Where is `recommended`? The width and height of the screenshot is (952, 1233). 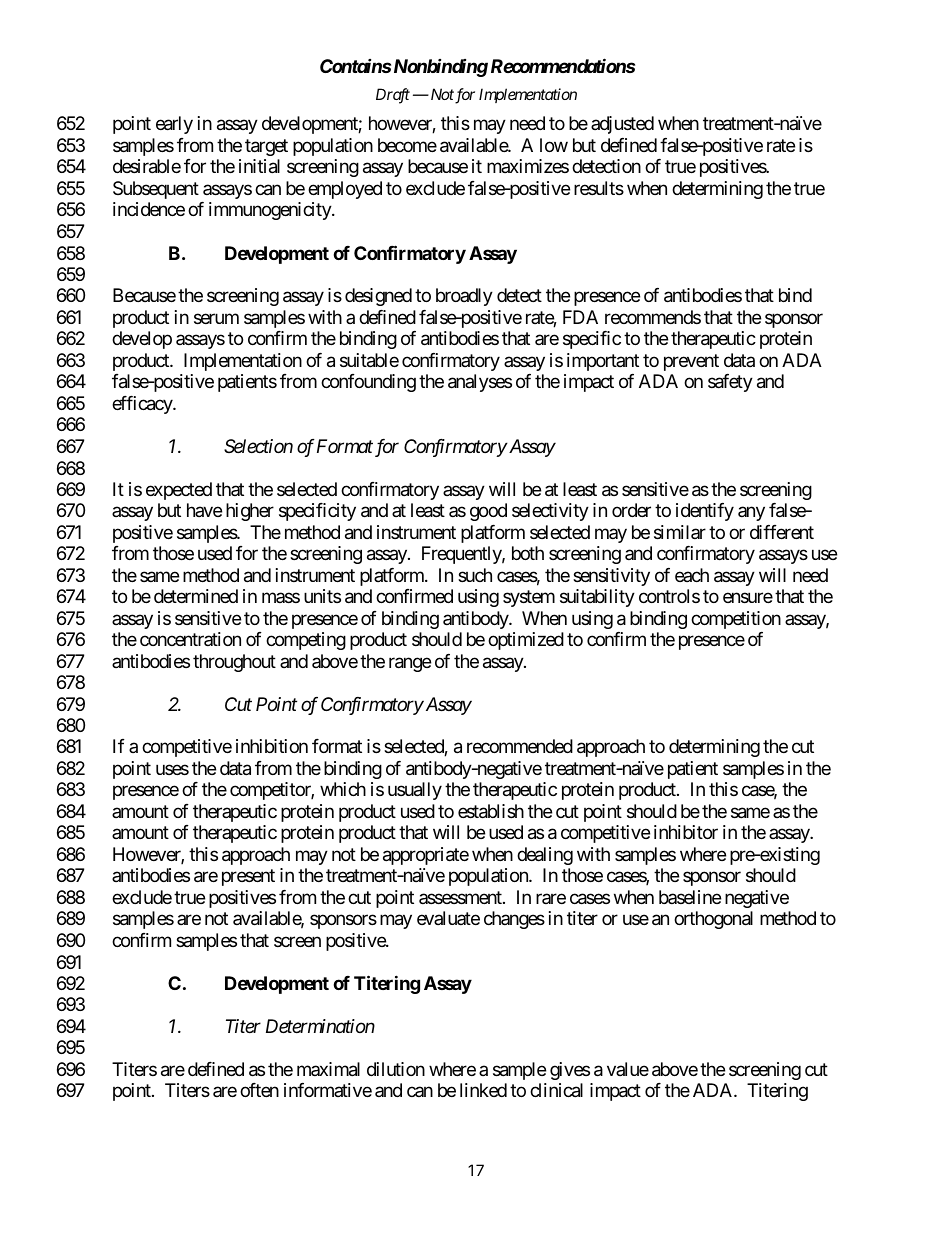
recommended is located at coordinates (520, 746).
